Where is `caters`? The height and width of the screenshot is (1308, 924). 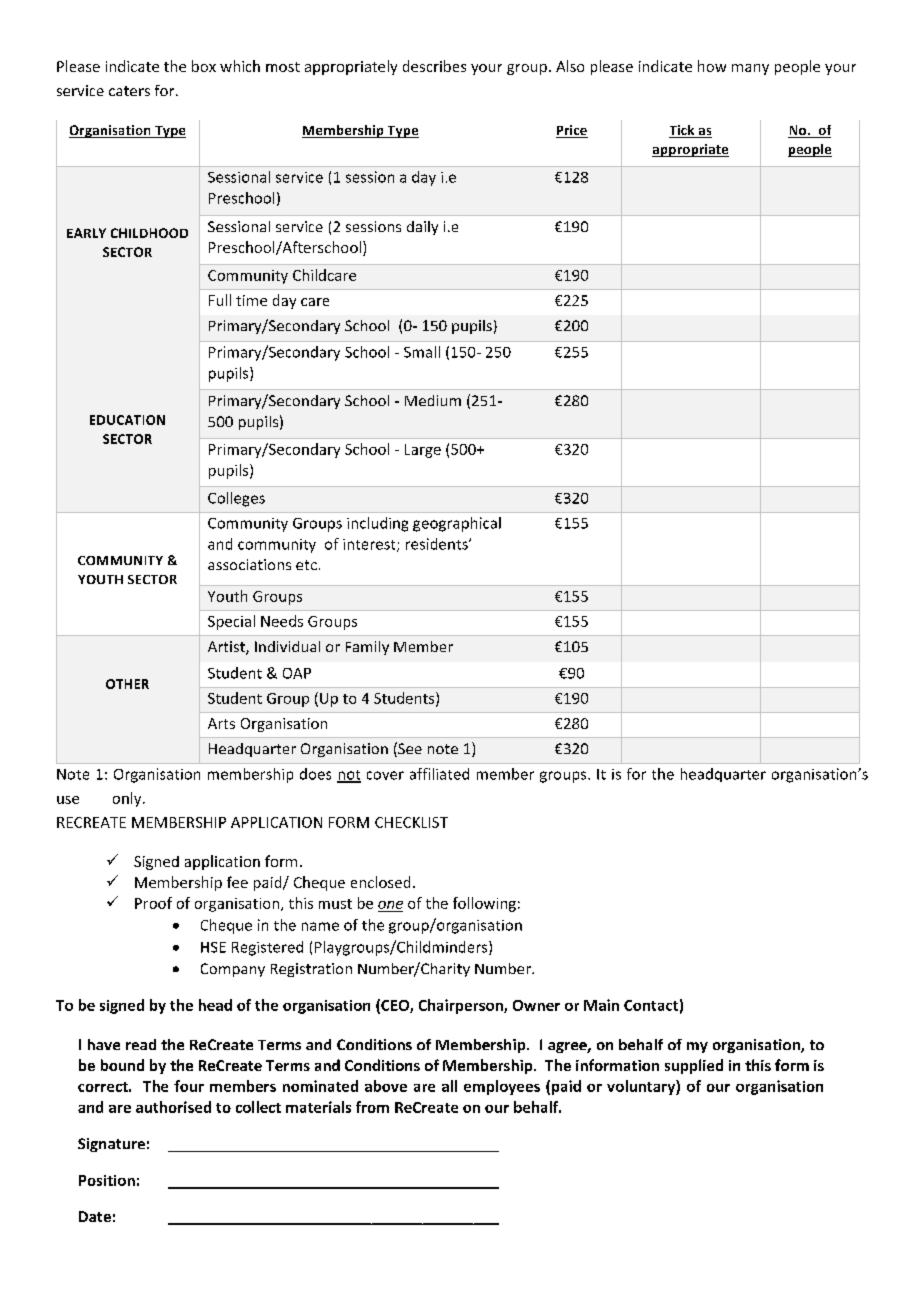 caters is located at coordinates (129, 91).
